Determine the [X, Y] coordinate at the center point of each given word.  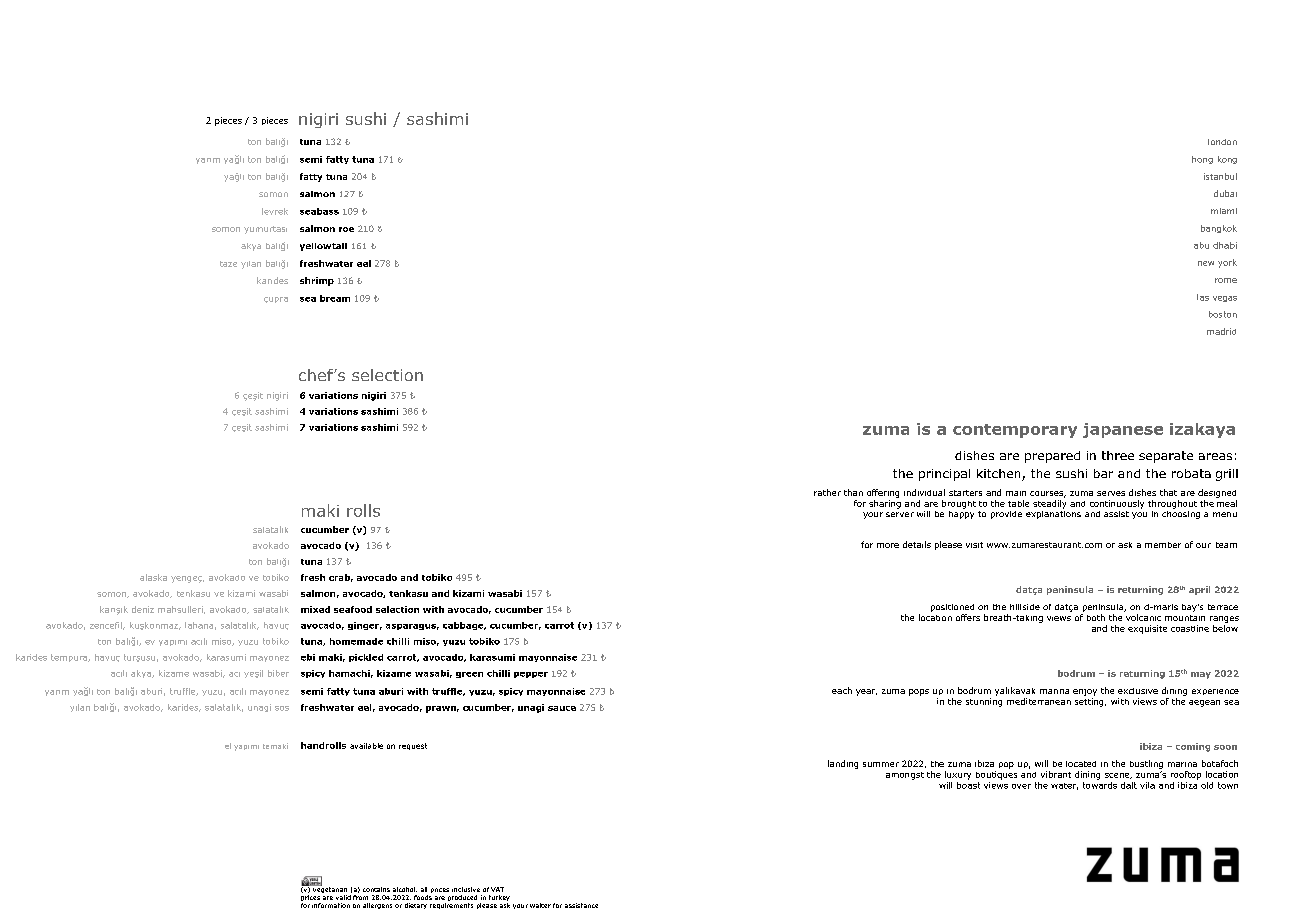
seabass [319, 211]
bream [335, 298]
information [331, 905]
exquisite [1147, 629]
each [842, 690]
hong [1202, 160]
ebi [308, 657]
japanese [1123, 430]
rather [827, 492]
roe [346, 229]
